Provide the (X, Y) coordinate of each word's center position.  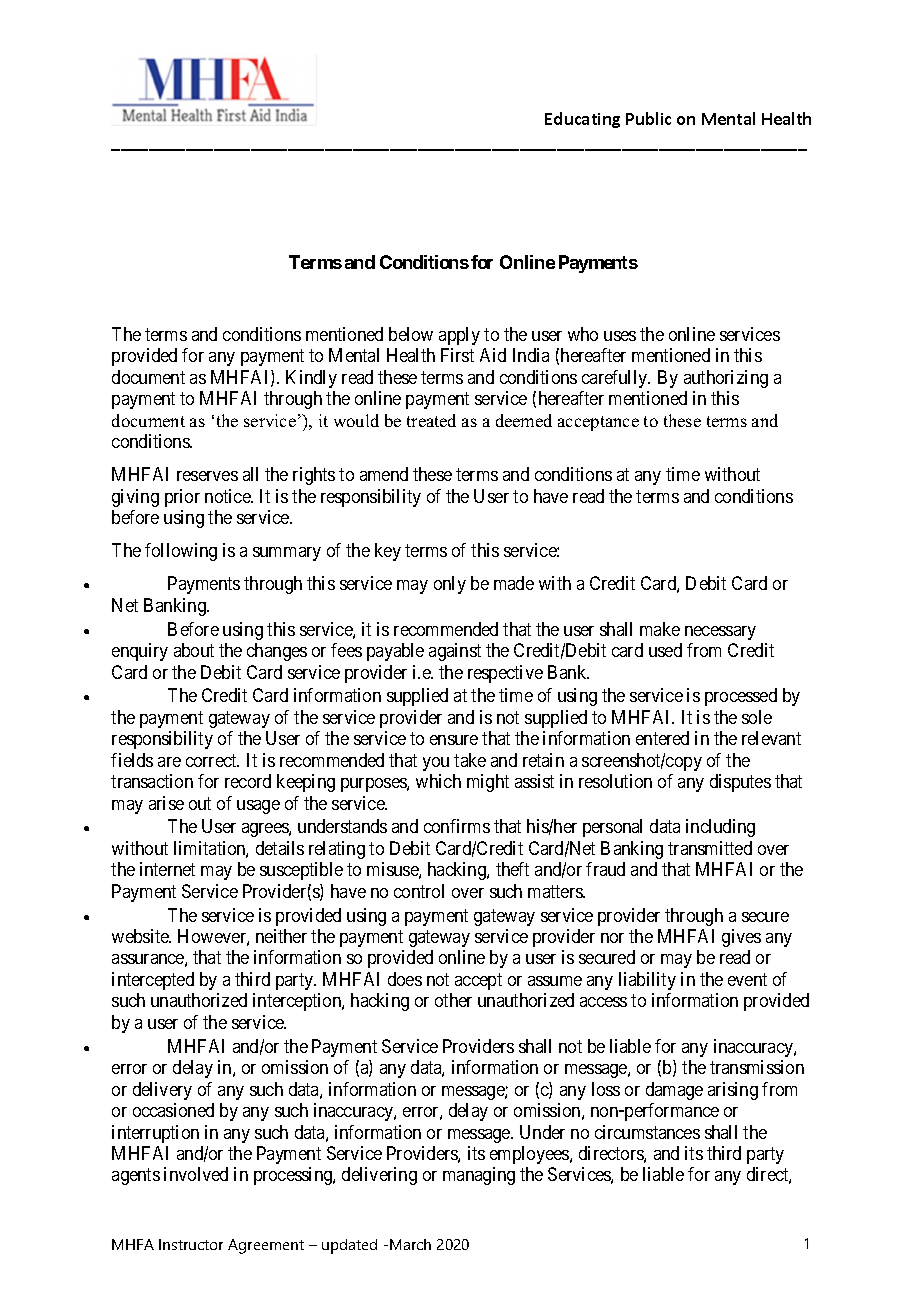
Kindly (311, 379)
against (455, 652)
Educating (582, 120)
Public (648, 118)
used (665, 650)
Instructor (191, 1244)
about (194, 650)
